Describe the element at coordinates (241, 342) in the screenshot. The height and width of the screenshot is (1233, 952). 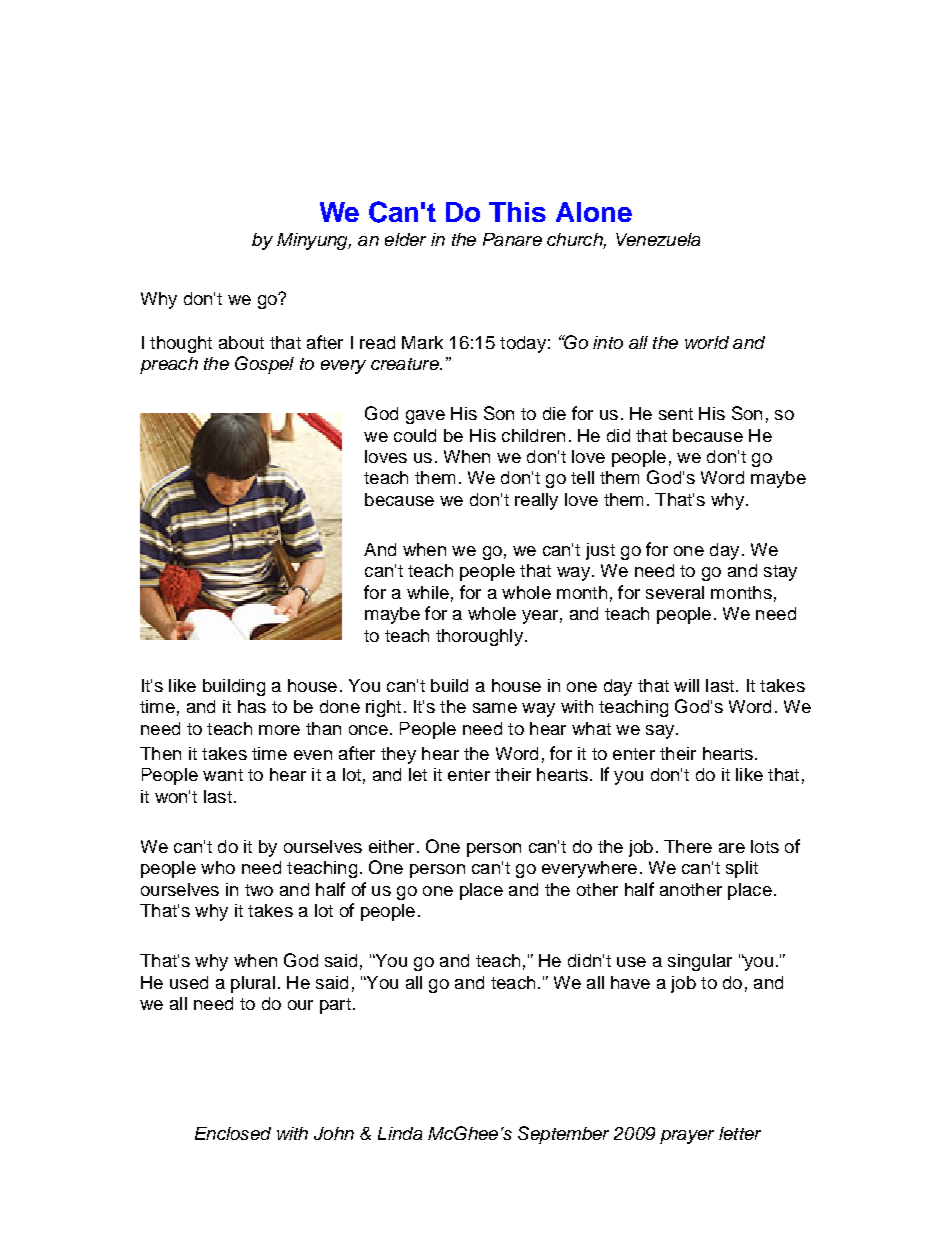
I see `about` at that location.
